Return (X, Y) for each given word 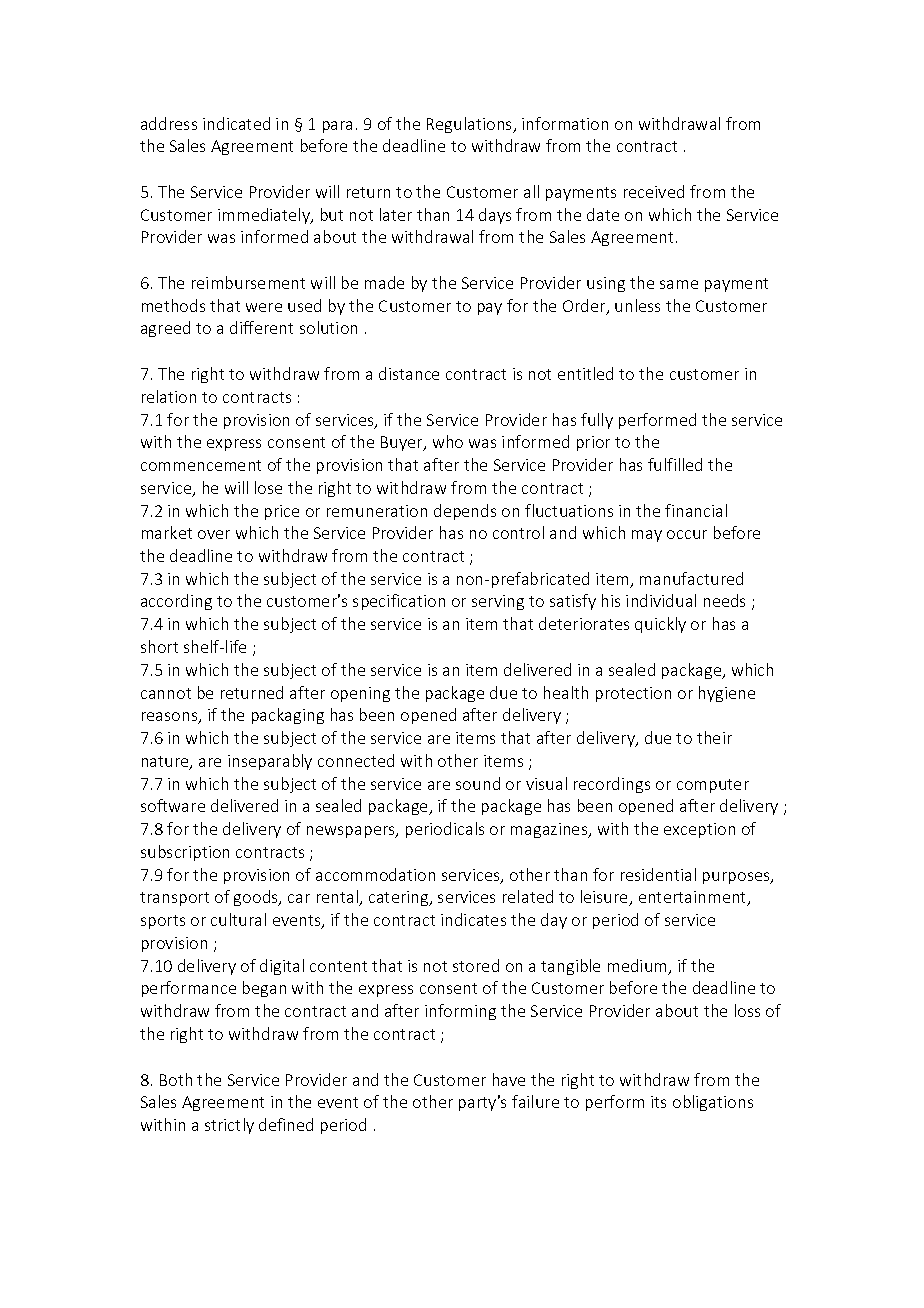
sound (478, 783)
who (448, 441)
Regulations (470, 125)
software (173, 805)
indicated (236, 123)
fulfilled (675, 464)
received (654, 191)
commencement (201, 465)
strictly (229, 1126)
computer (713, 786)
